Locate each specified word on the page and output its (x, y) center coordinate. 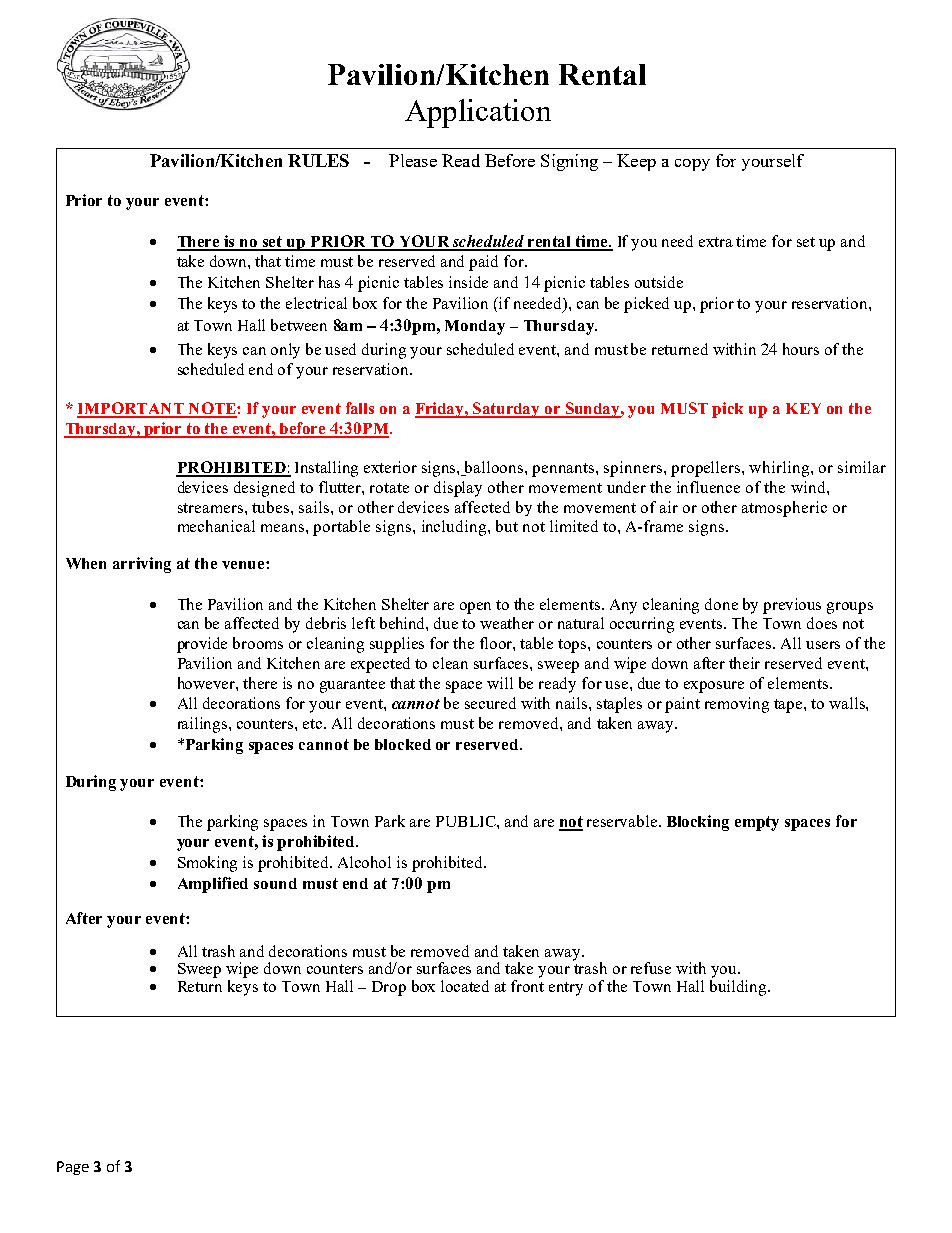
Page (73, 1168)
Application (478, 113)
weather (507, 623)
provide (202, 645)
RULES (318, 160)
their (744, 663)
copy (692, 165)
